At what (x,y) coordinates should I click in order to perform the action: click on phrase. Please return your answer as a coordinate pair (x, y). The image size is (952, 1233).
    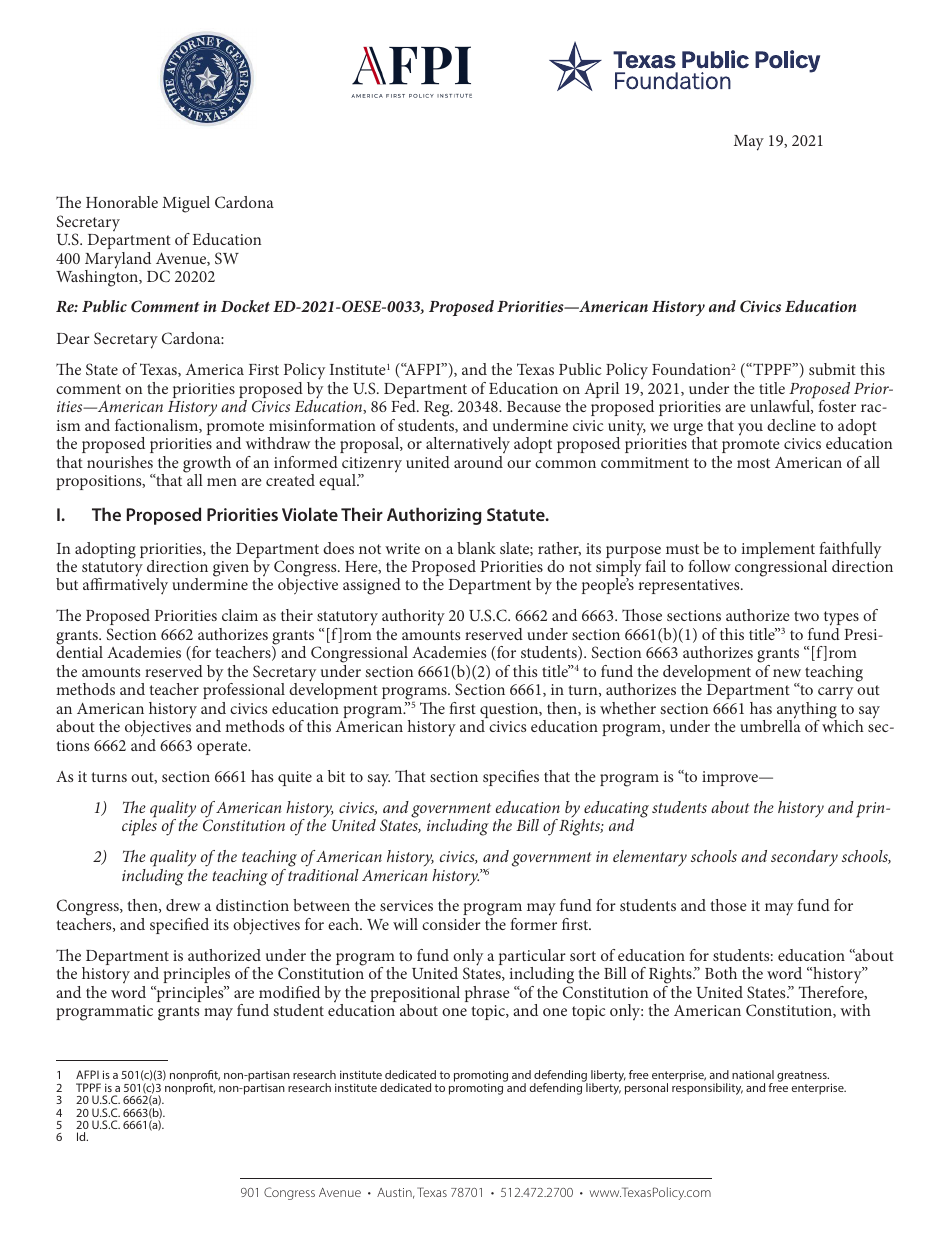
    Looking at the image, I should click on (487, 994).
